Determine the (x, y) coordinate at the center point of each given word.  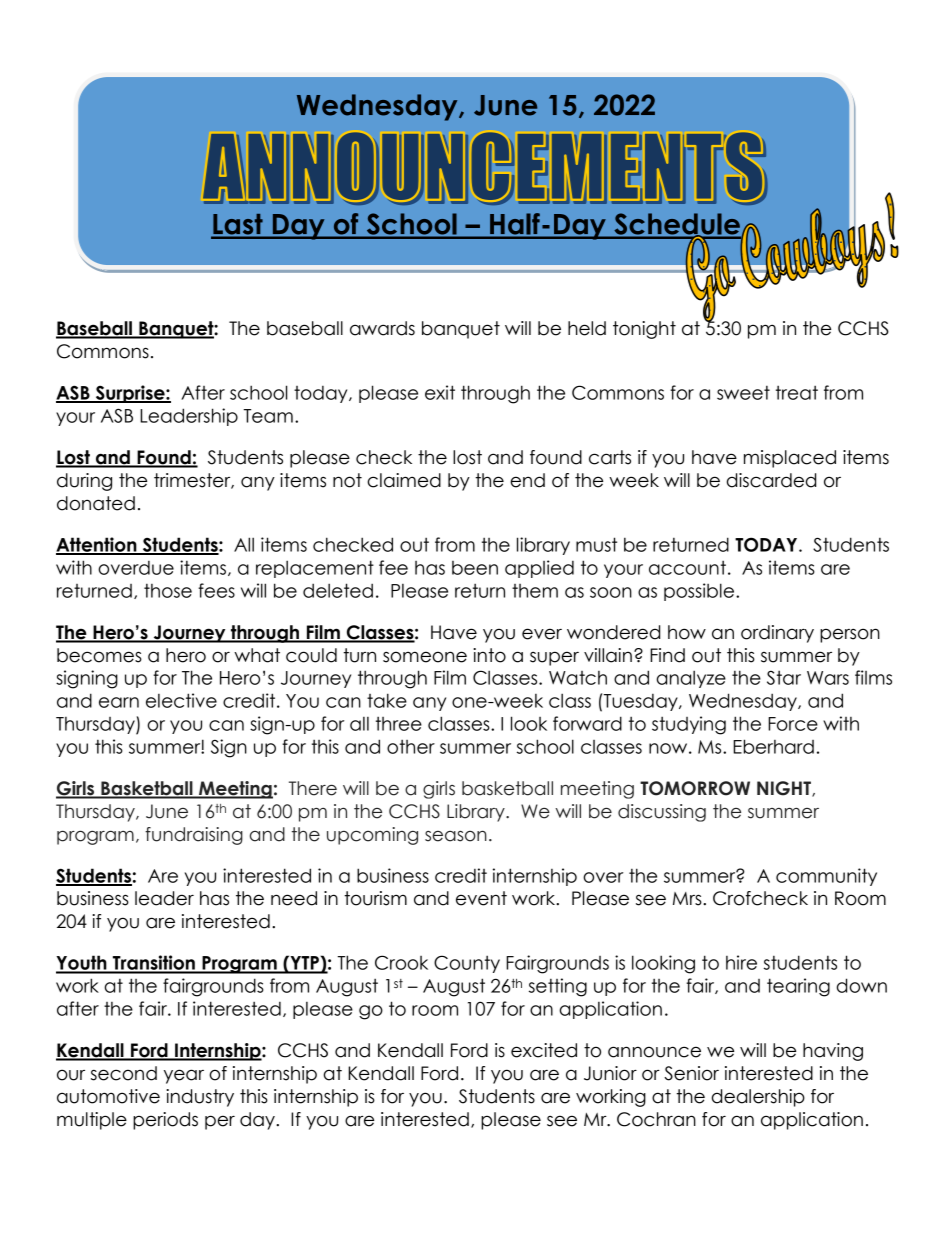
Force (793, 724)
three (399, 723)
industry (200, 1098)
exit (440, 392)
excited (544, 1050)
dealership (758, 1098)
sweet (743, 392)
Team (268, 416)
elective (181, 700)
